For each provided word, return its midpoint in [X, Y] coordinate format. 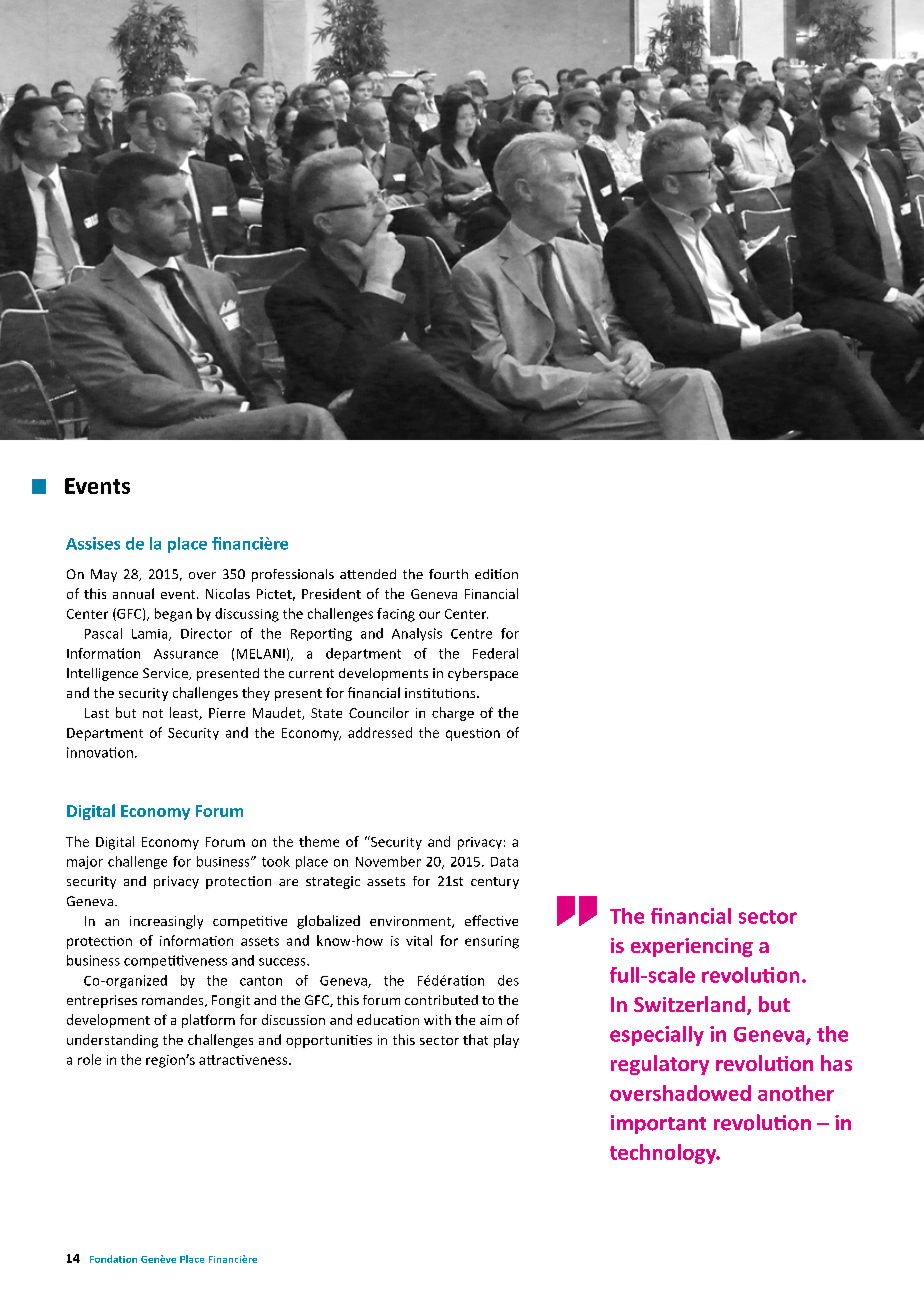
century [495, 883]
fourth [448, 574]
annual [133, 593]
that [475, 1039]
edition [496, 574]
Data [504, 862]
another [796, 1093]
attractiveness [244, 1060]
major [85, 862]
